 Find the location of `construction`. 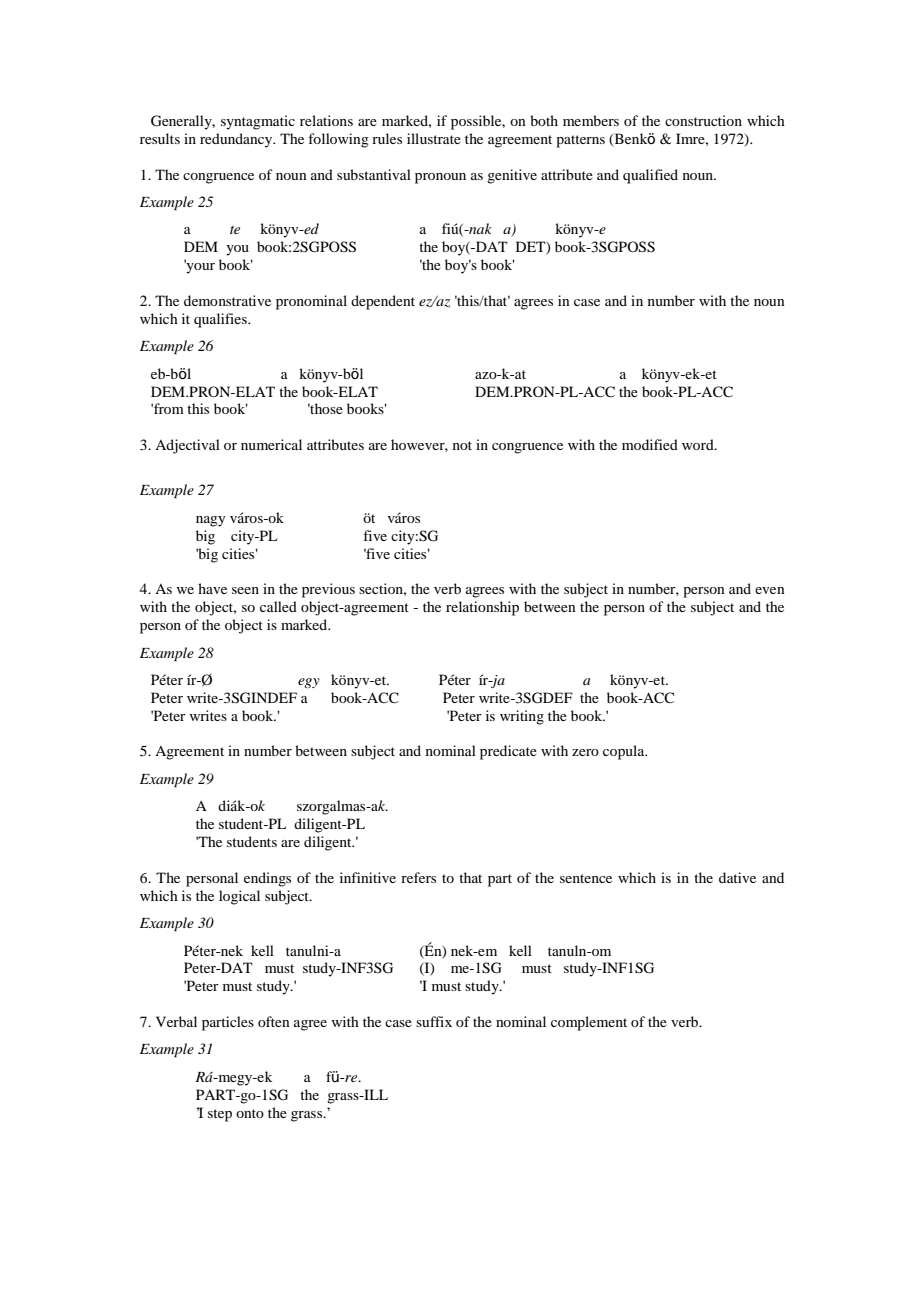

construction is located at coordinates (703, 120).
